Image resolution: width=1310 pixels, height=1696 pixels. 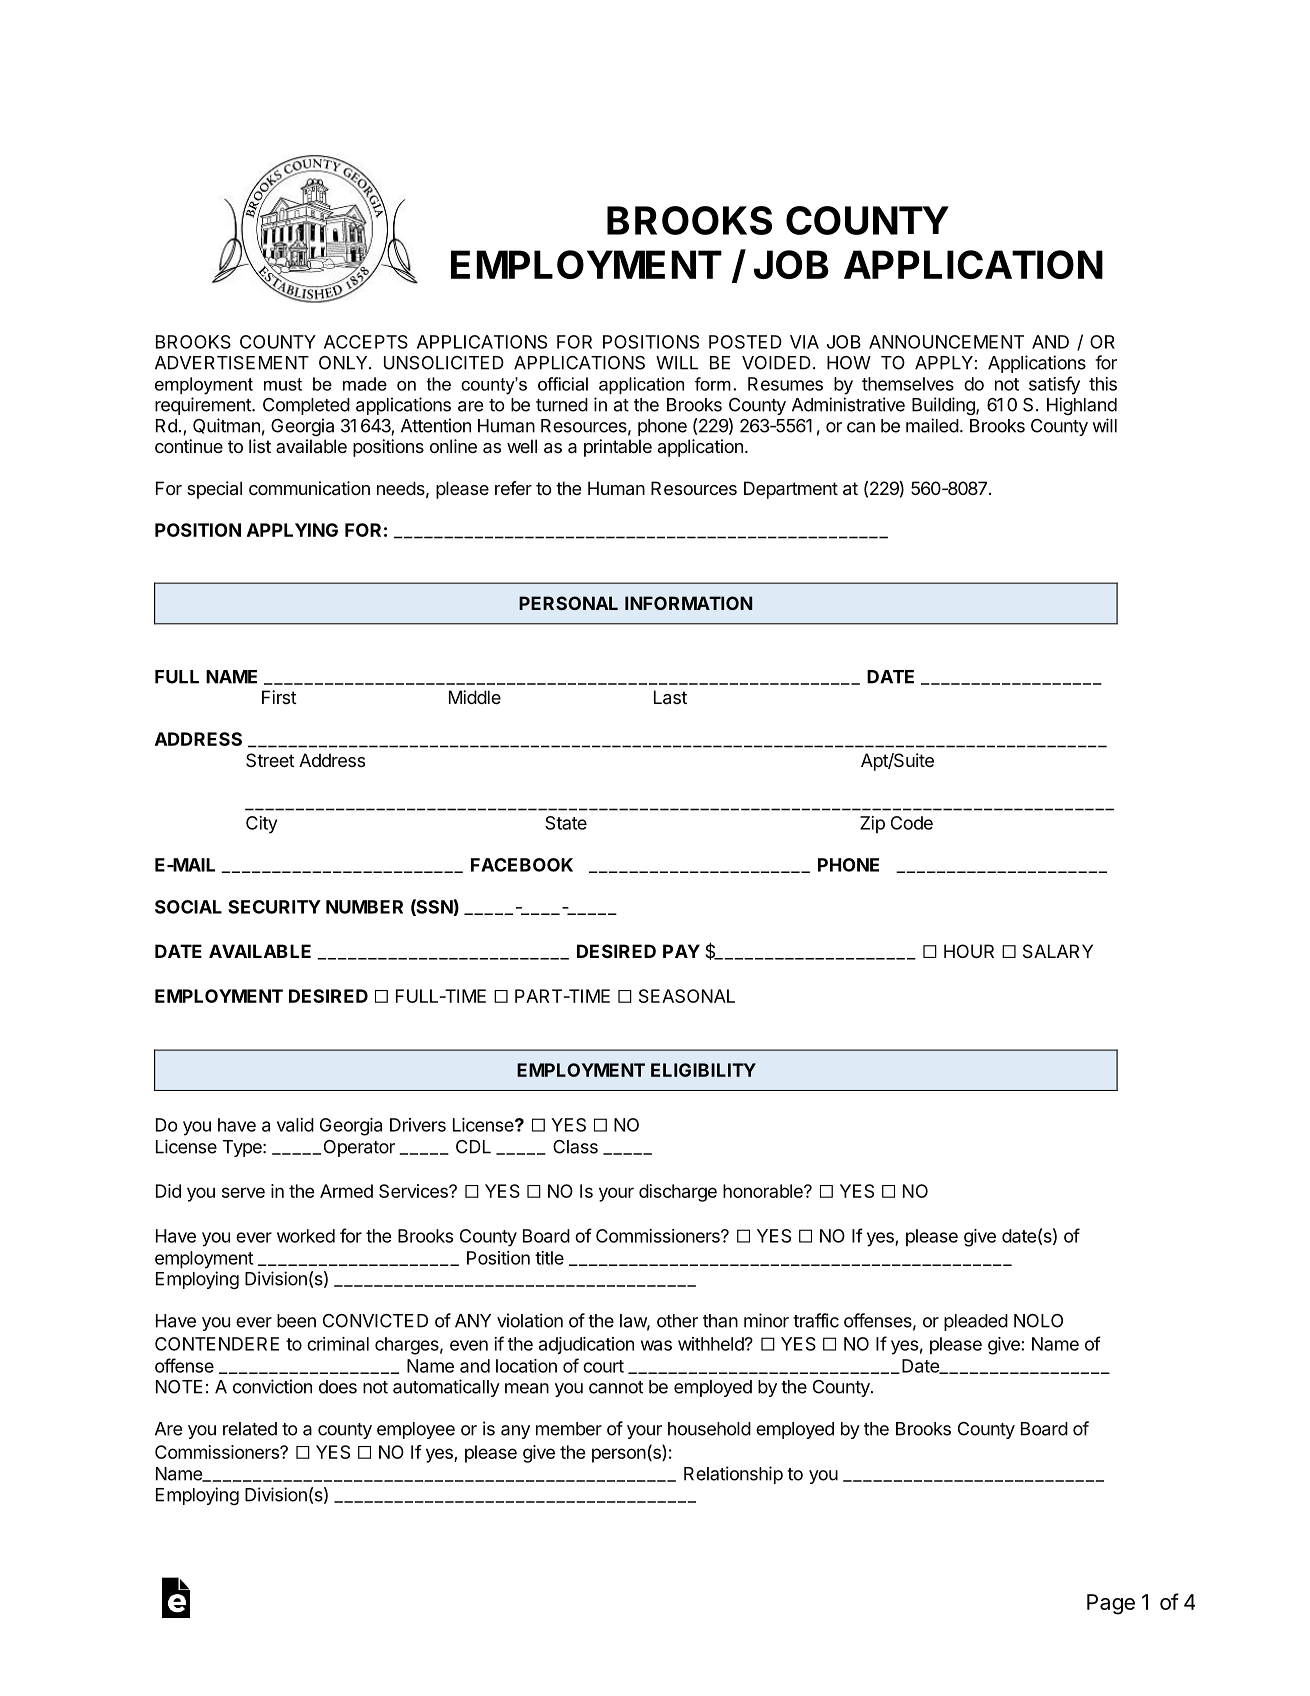 I want to click on Page, so click(x=1111, y=1604).
